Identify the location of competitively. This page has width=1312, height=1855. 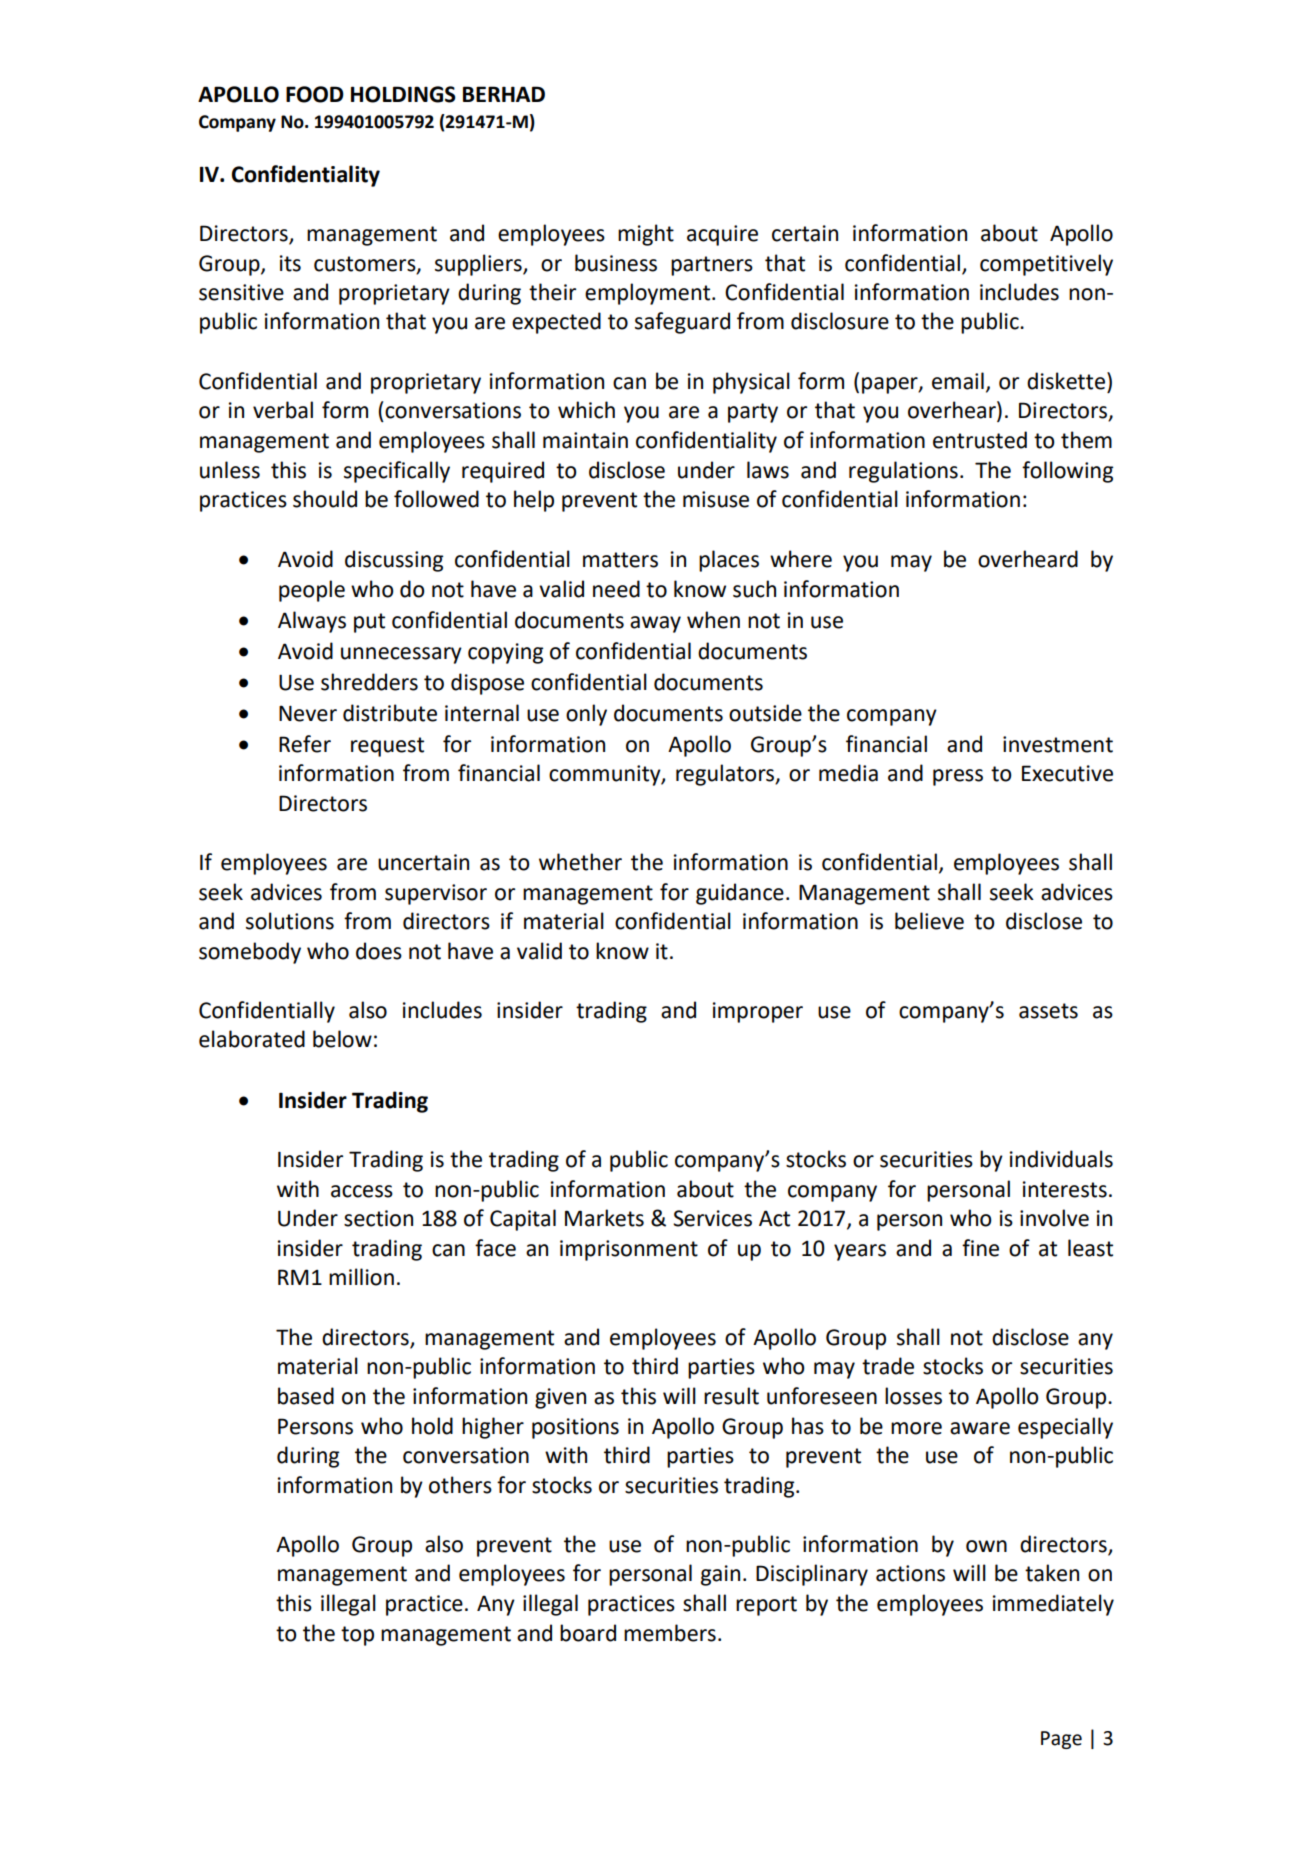
(1046, 265).
